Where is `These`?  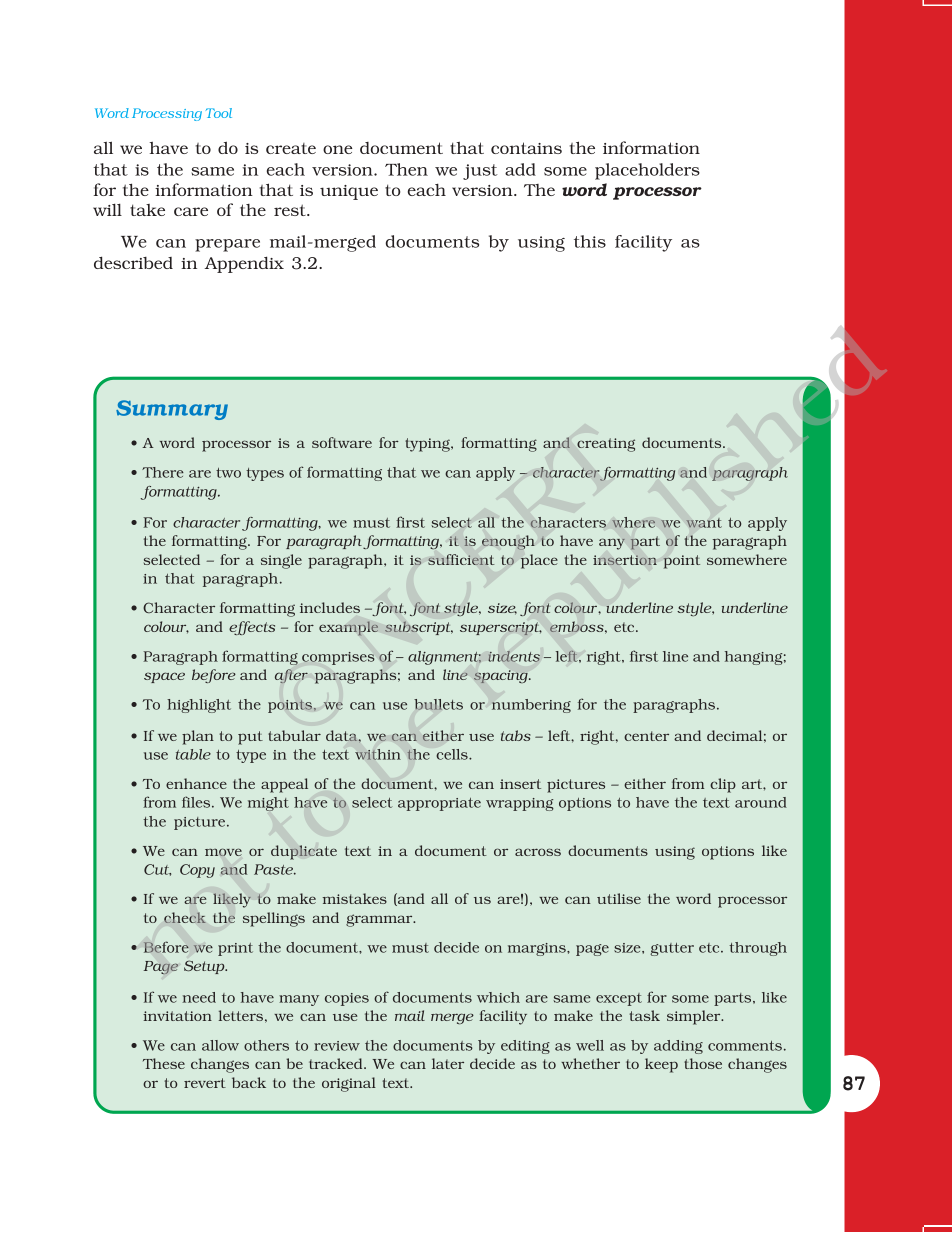 These is located at coordinates (164, 1063).
